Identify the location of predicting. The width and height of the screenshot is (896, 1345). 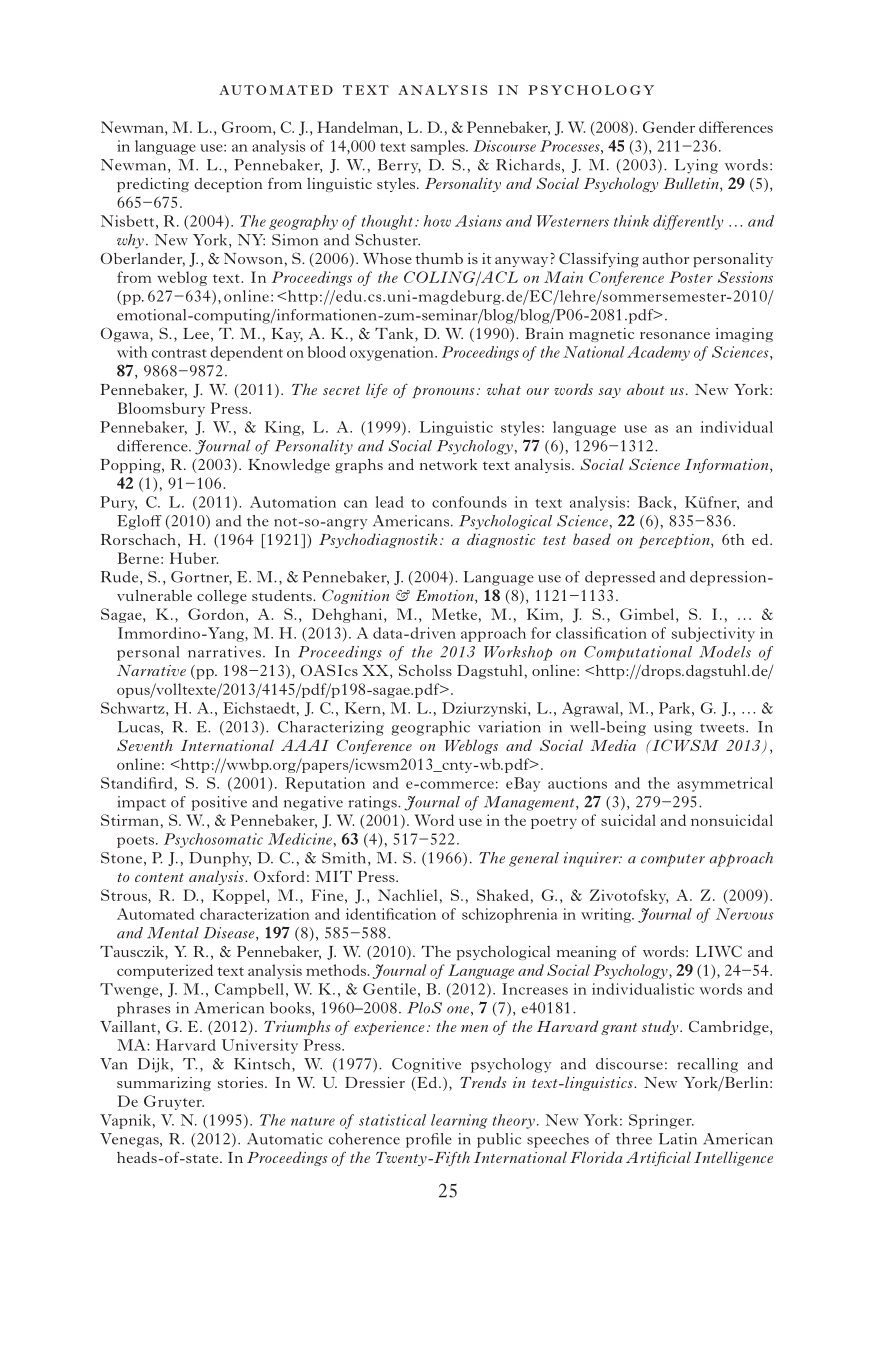
(153, 185).
